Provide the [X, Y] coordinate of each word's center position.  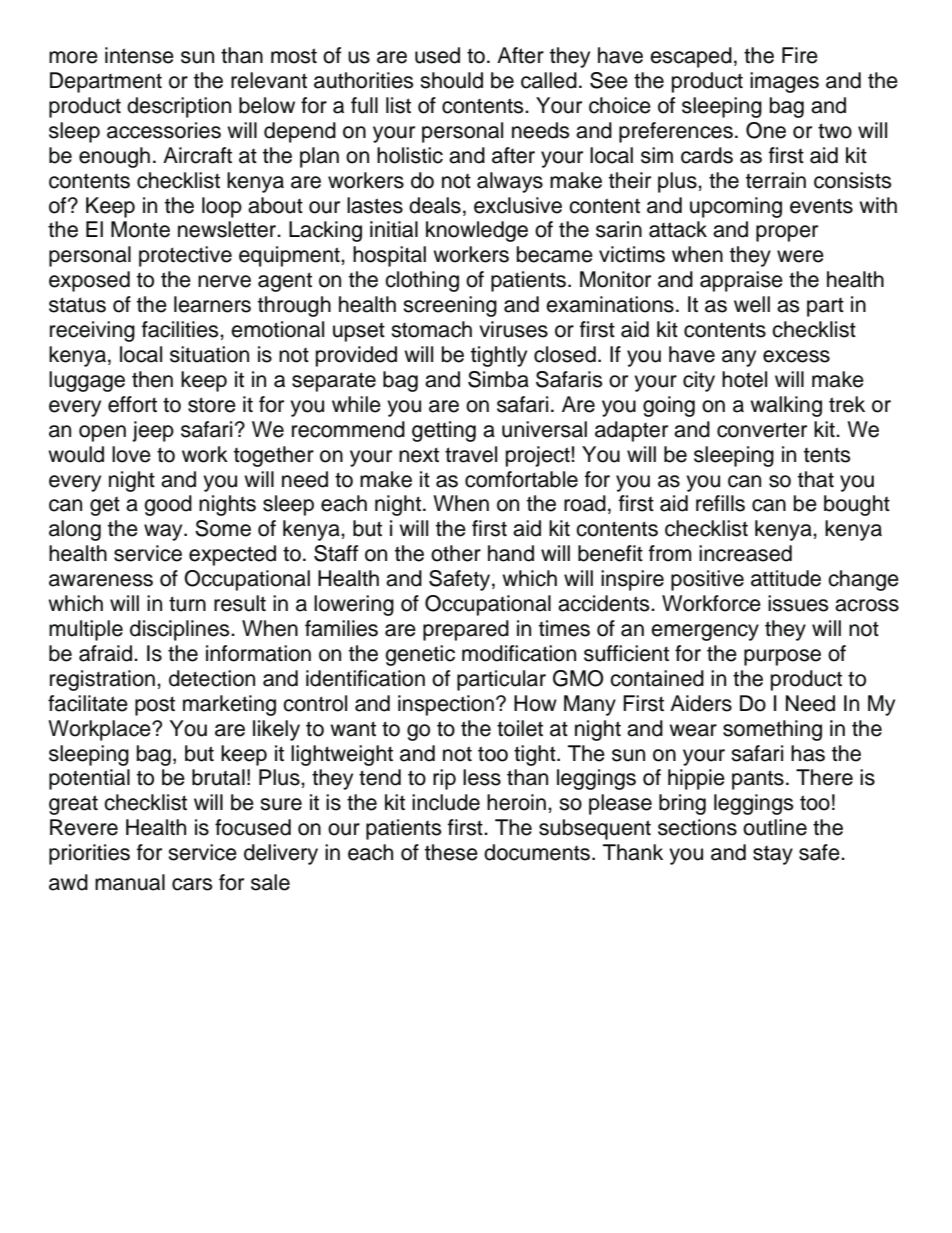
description [179, 107]
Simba [498, 379]
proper [787, 233]
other [456, 553]
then [152, 379]
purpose [782, 657]
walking [786, 406]
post [155, 706]
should [451, 80]
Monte [140, 229]
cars [192, 884]
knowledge [477, 231]
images [784, 82]
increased [745, 553]
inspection [446, 705]
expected [232, 555]
